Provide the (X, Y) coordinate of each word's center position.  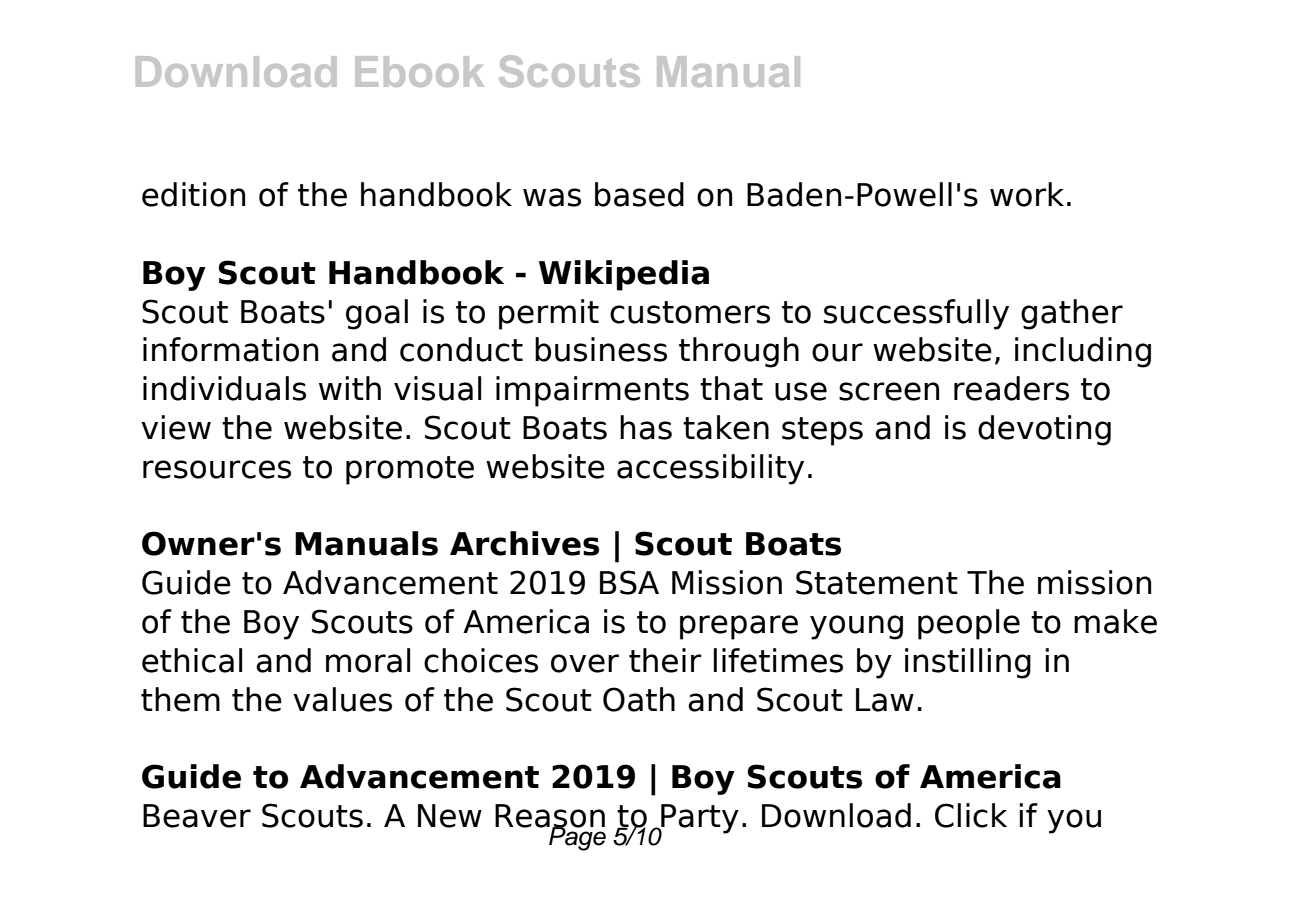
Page (576, 837)
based (639, 194)
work (1027, 194)
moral (368, 660)
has (646, 427)
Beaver (197, 816)
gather (1072, 314)
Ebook (419, 71)
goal (377, 314)
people (969, 624)
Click (971, 815)
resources (217, 469)
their (665, 660)
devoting (1044, 430)
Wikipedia (624, 275)
